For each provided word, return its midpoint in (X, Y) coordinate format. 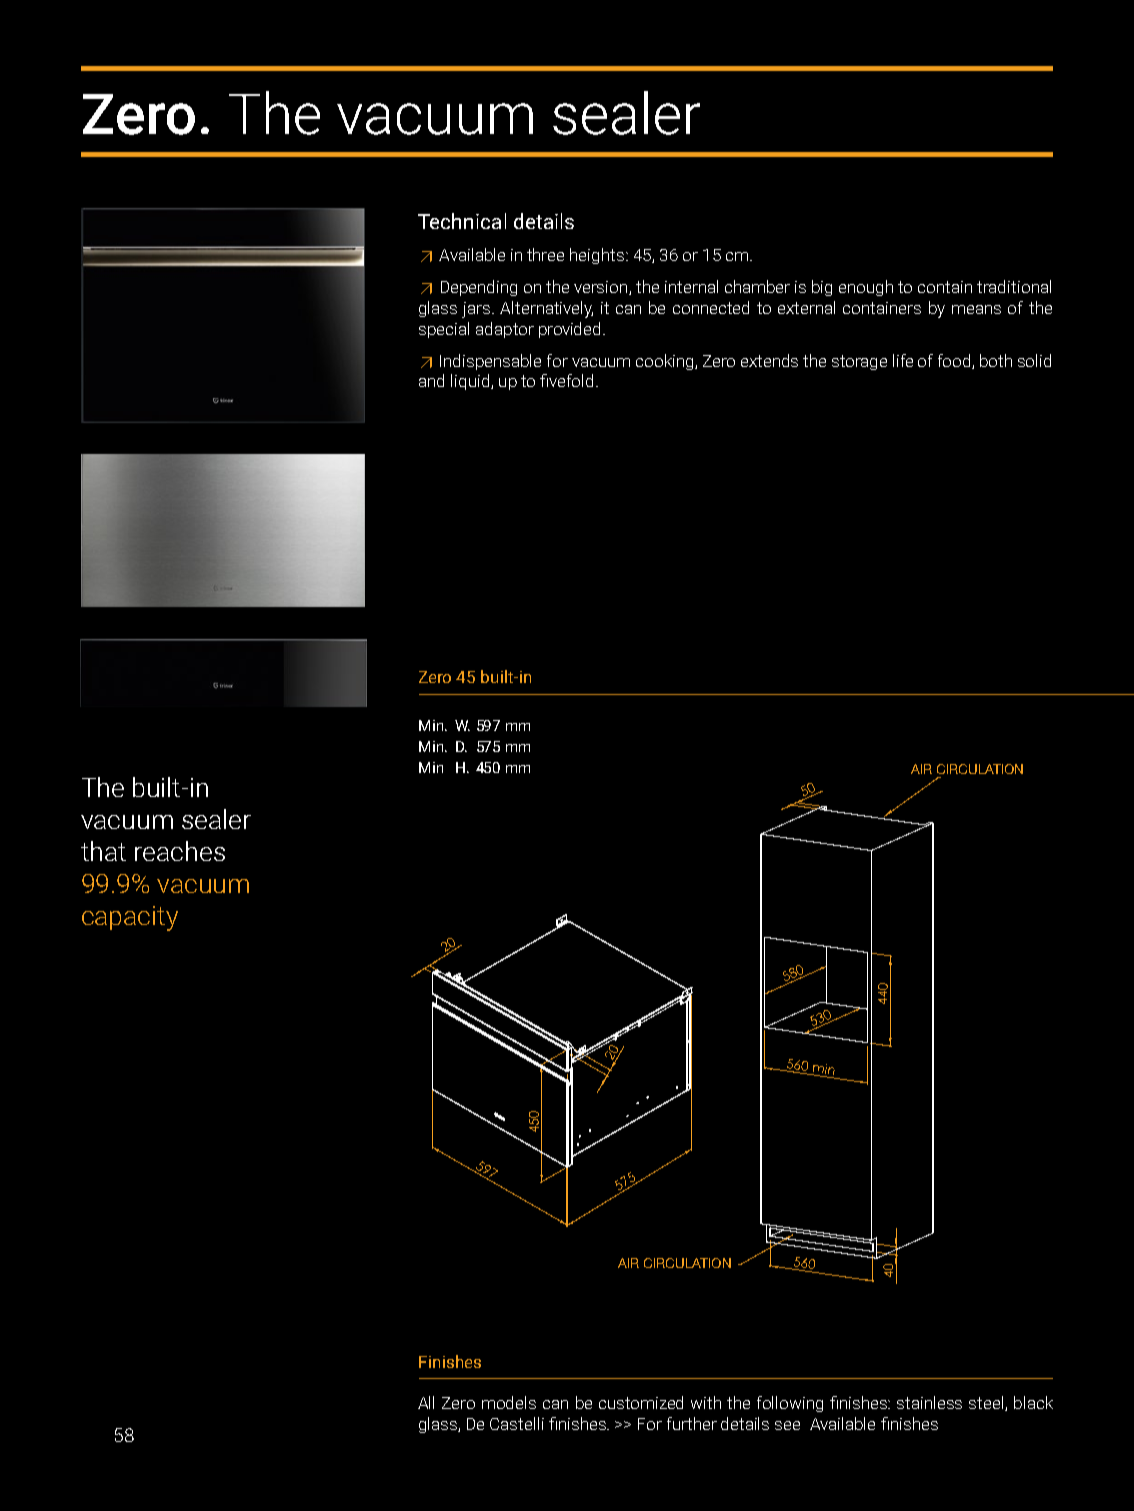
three (545, 254)
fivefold (566, 380)
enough (866, 288)
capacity (130, 918)
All (426, 1402)
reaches (180, 851)
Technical (462, 221)
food (955, 361)
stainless (929, 1402)
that (103, 851)
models (509, 1402)
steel (987, 1403)
